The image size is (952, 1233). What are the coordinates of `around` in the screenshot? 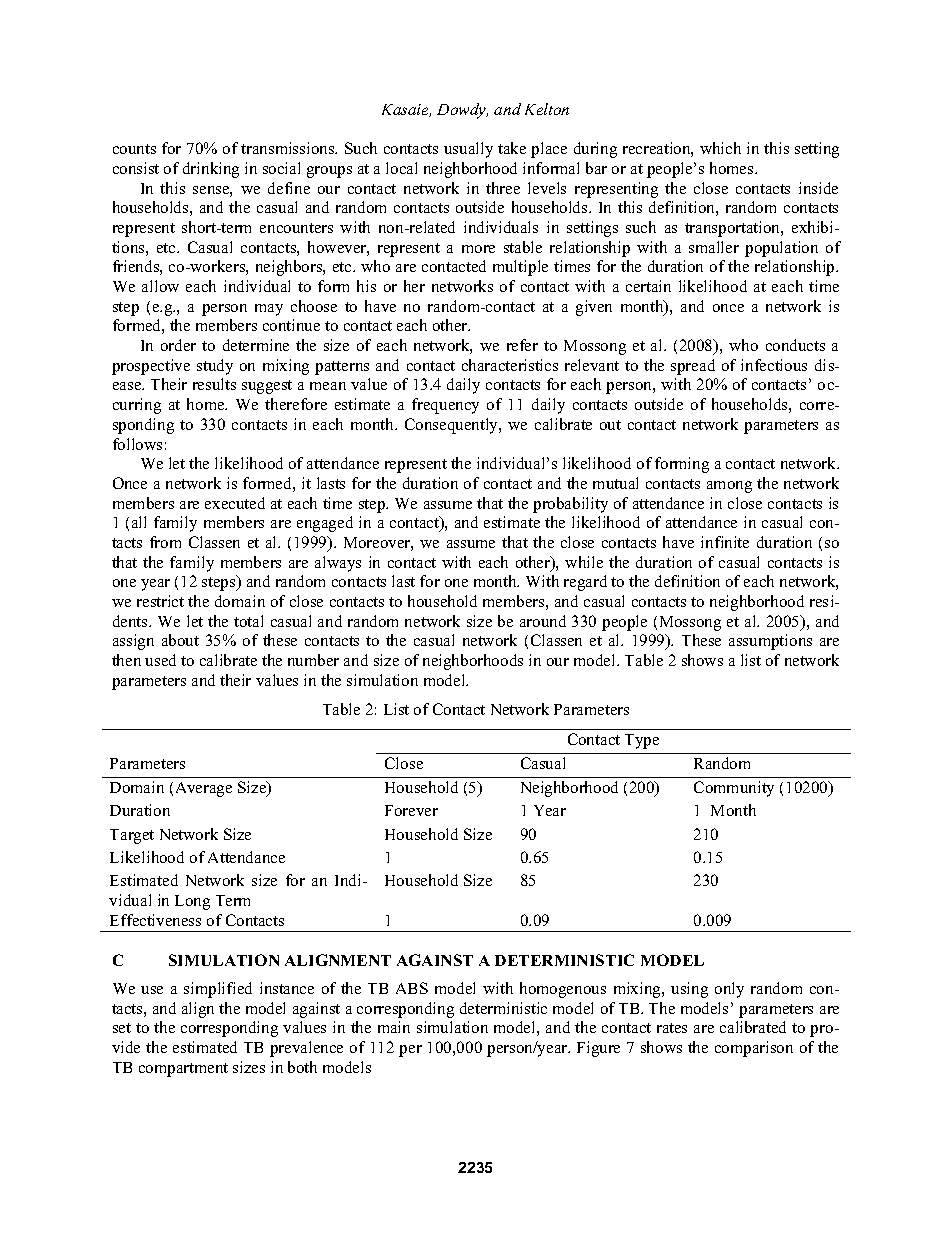 It's located at (543, 621).
